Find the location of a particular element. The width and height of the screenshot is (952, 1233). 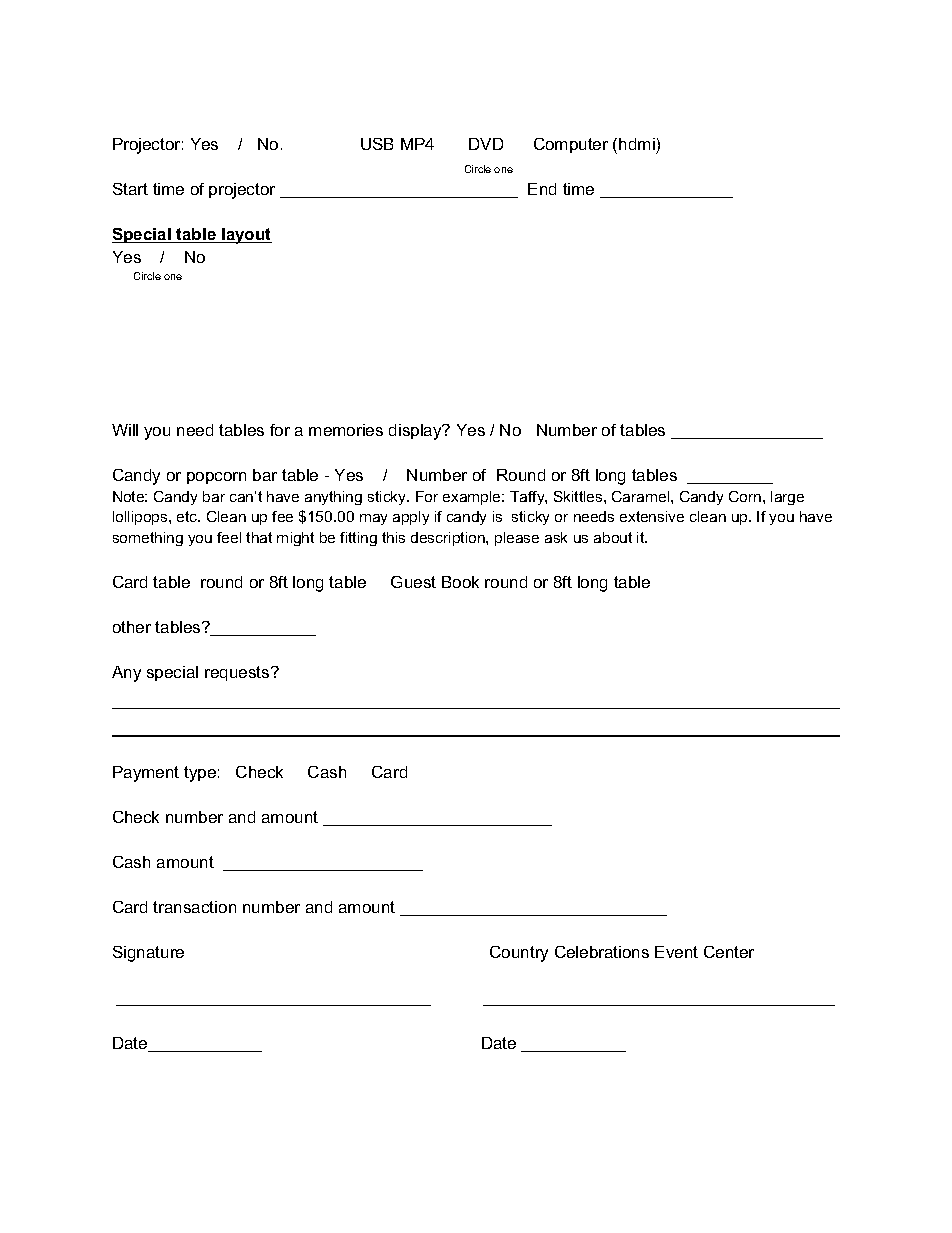

Start is located at coordinates (130, 189).
